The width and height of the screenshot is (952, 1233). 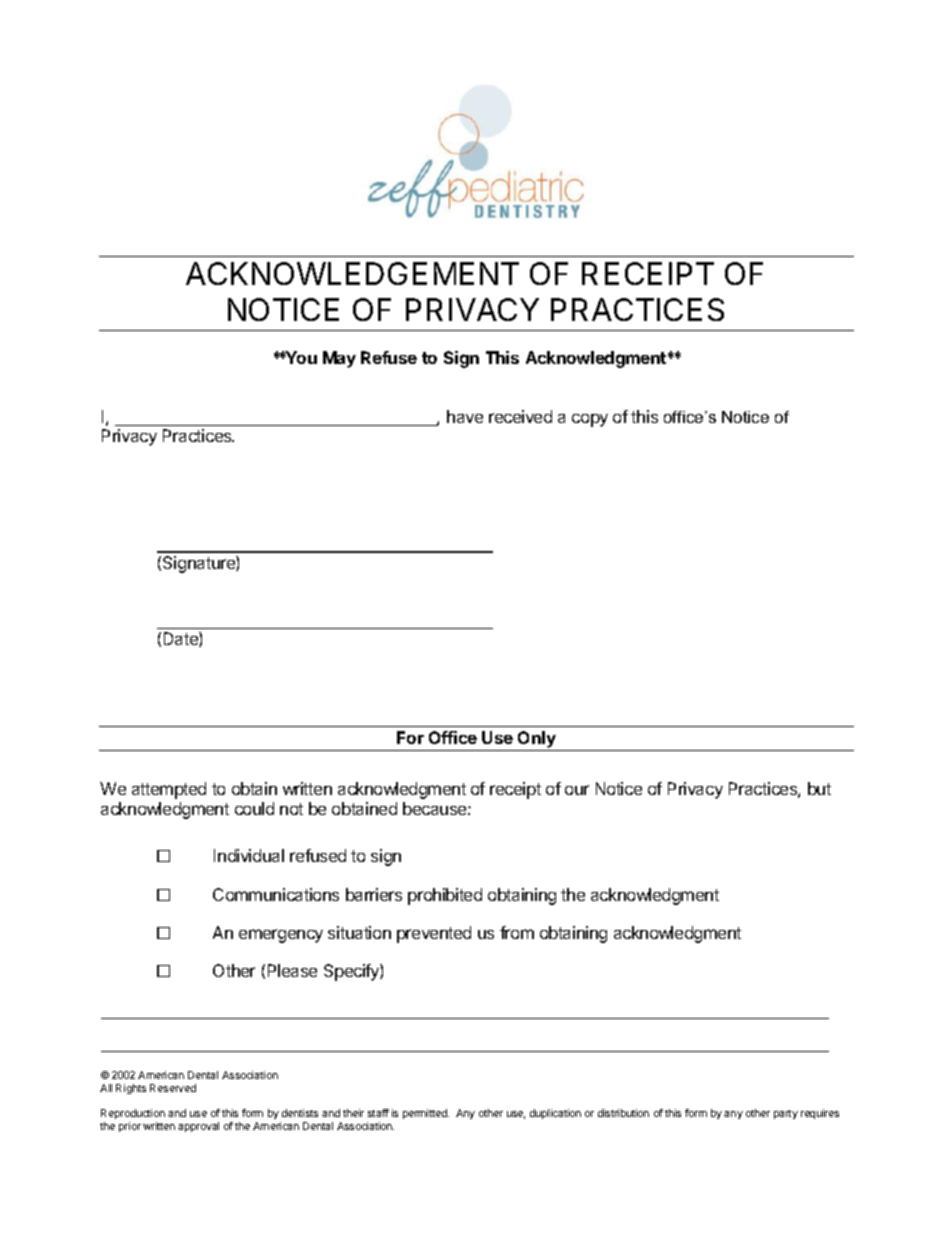 I want to click on May, so click(x=339, y=359).
